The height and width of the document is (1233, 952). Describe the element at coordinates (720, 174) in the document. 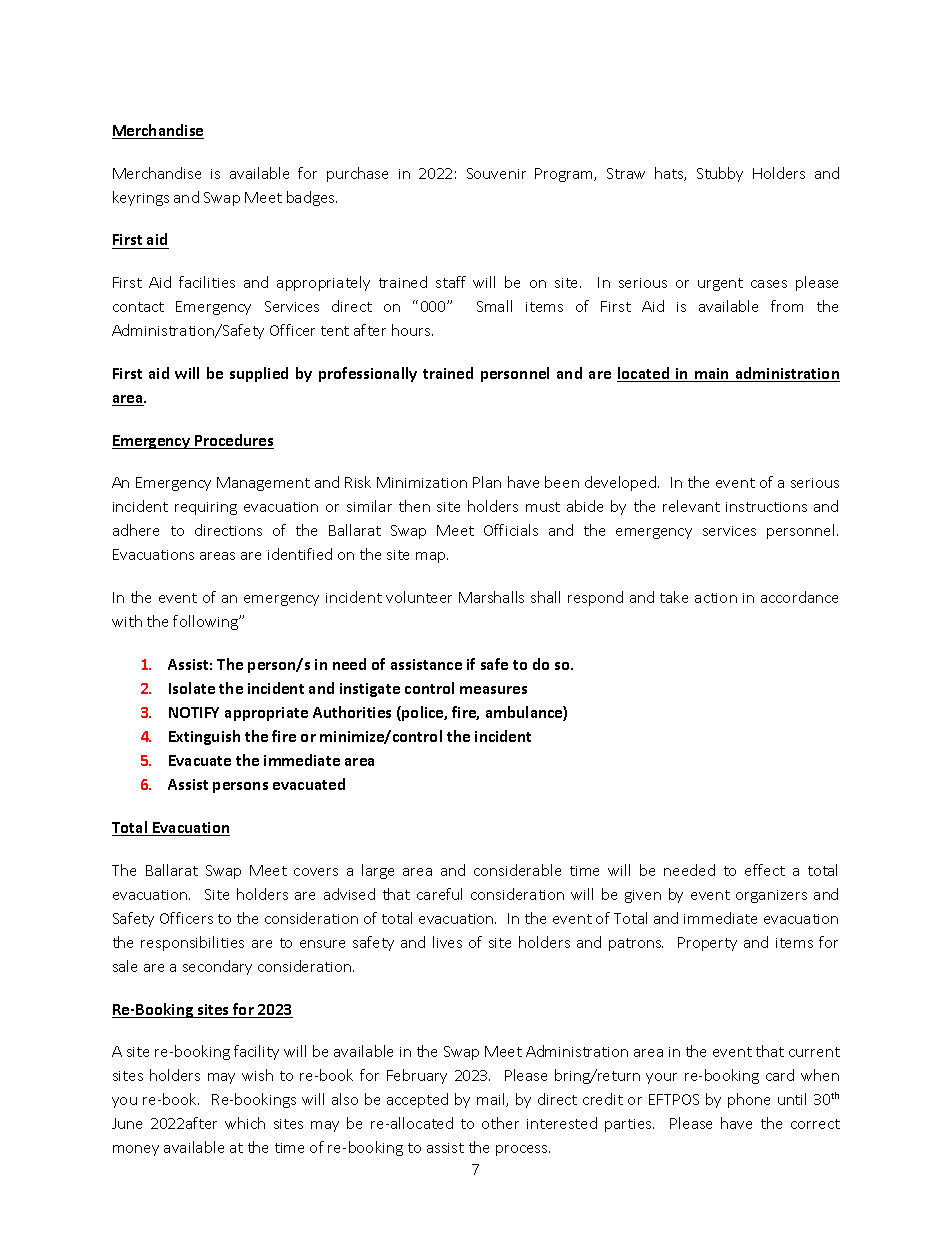

I see `Stubby` at that location.
